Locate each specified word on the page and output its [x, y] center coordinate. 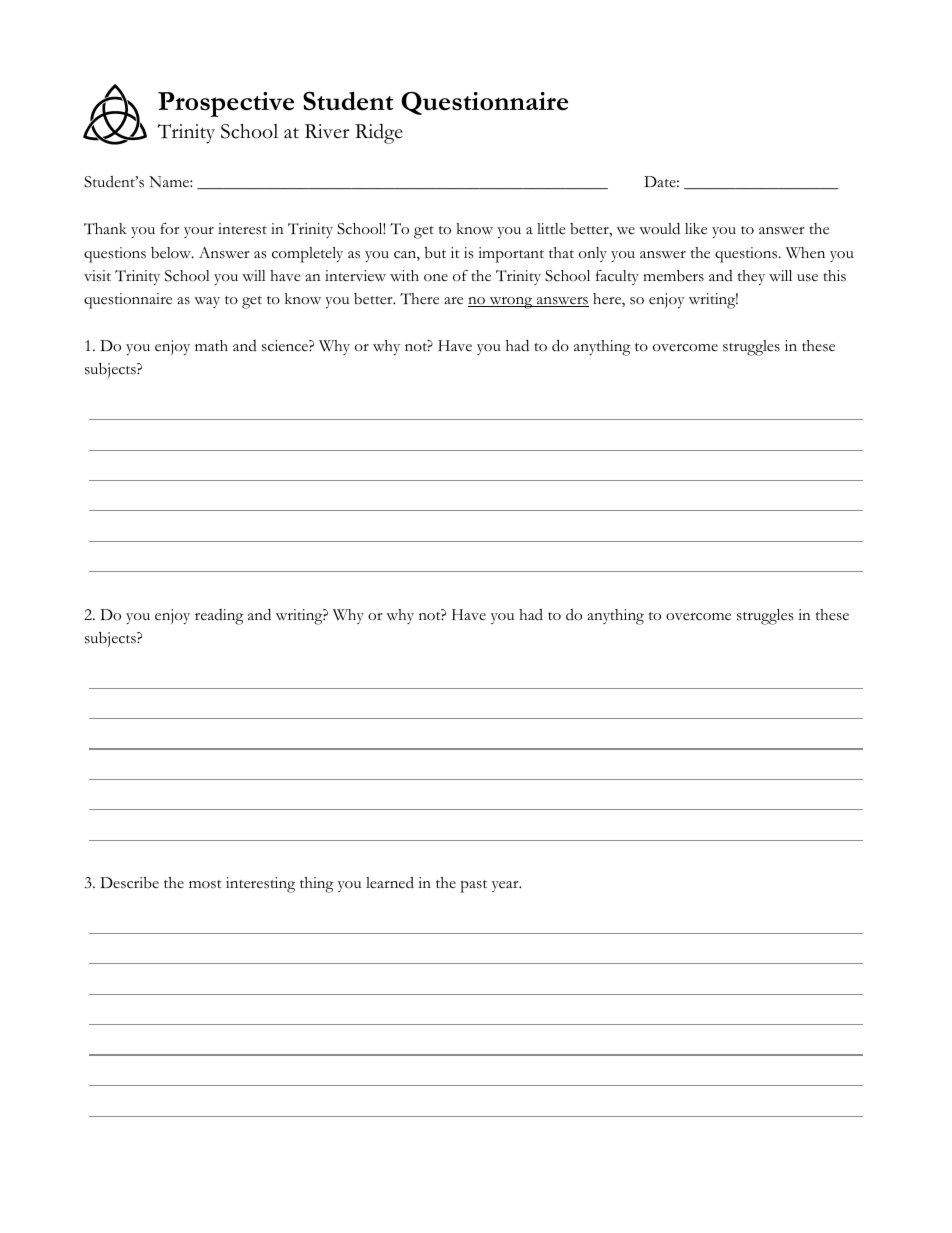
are [453, 301]
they [751, 277]
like [696, 229]
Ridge [379, 133]
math [211, 345]
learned [390, 883]
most [205, 884]
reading [219, 617]
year [506, 886]
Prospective [226, 104]
